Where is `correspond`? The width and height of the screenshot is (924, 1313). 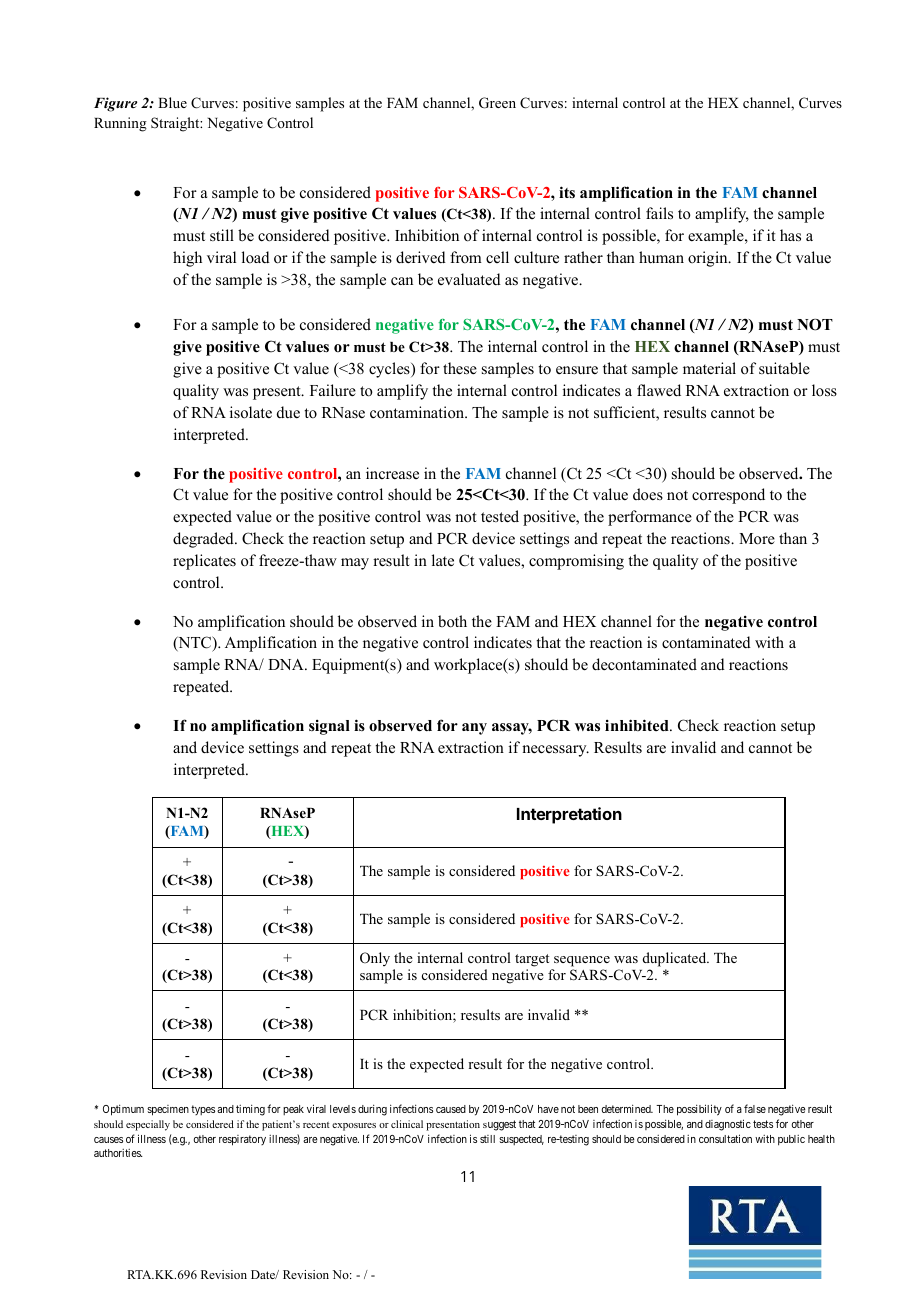 correspond is located at coordinates (728, 496).
